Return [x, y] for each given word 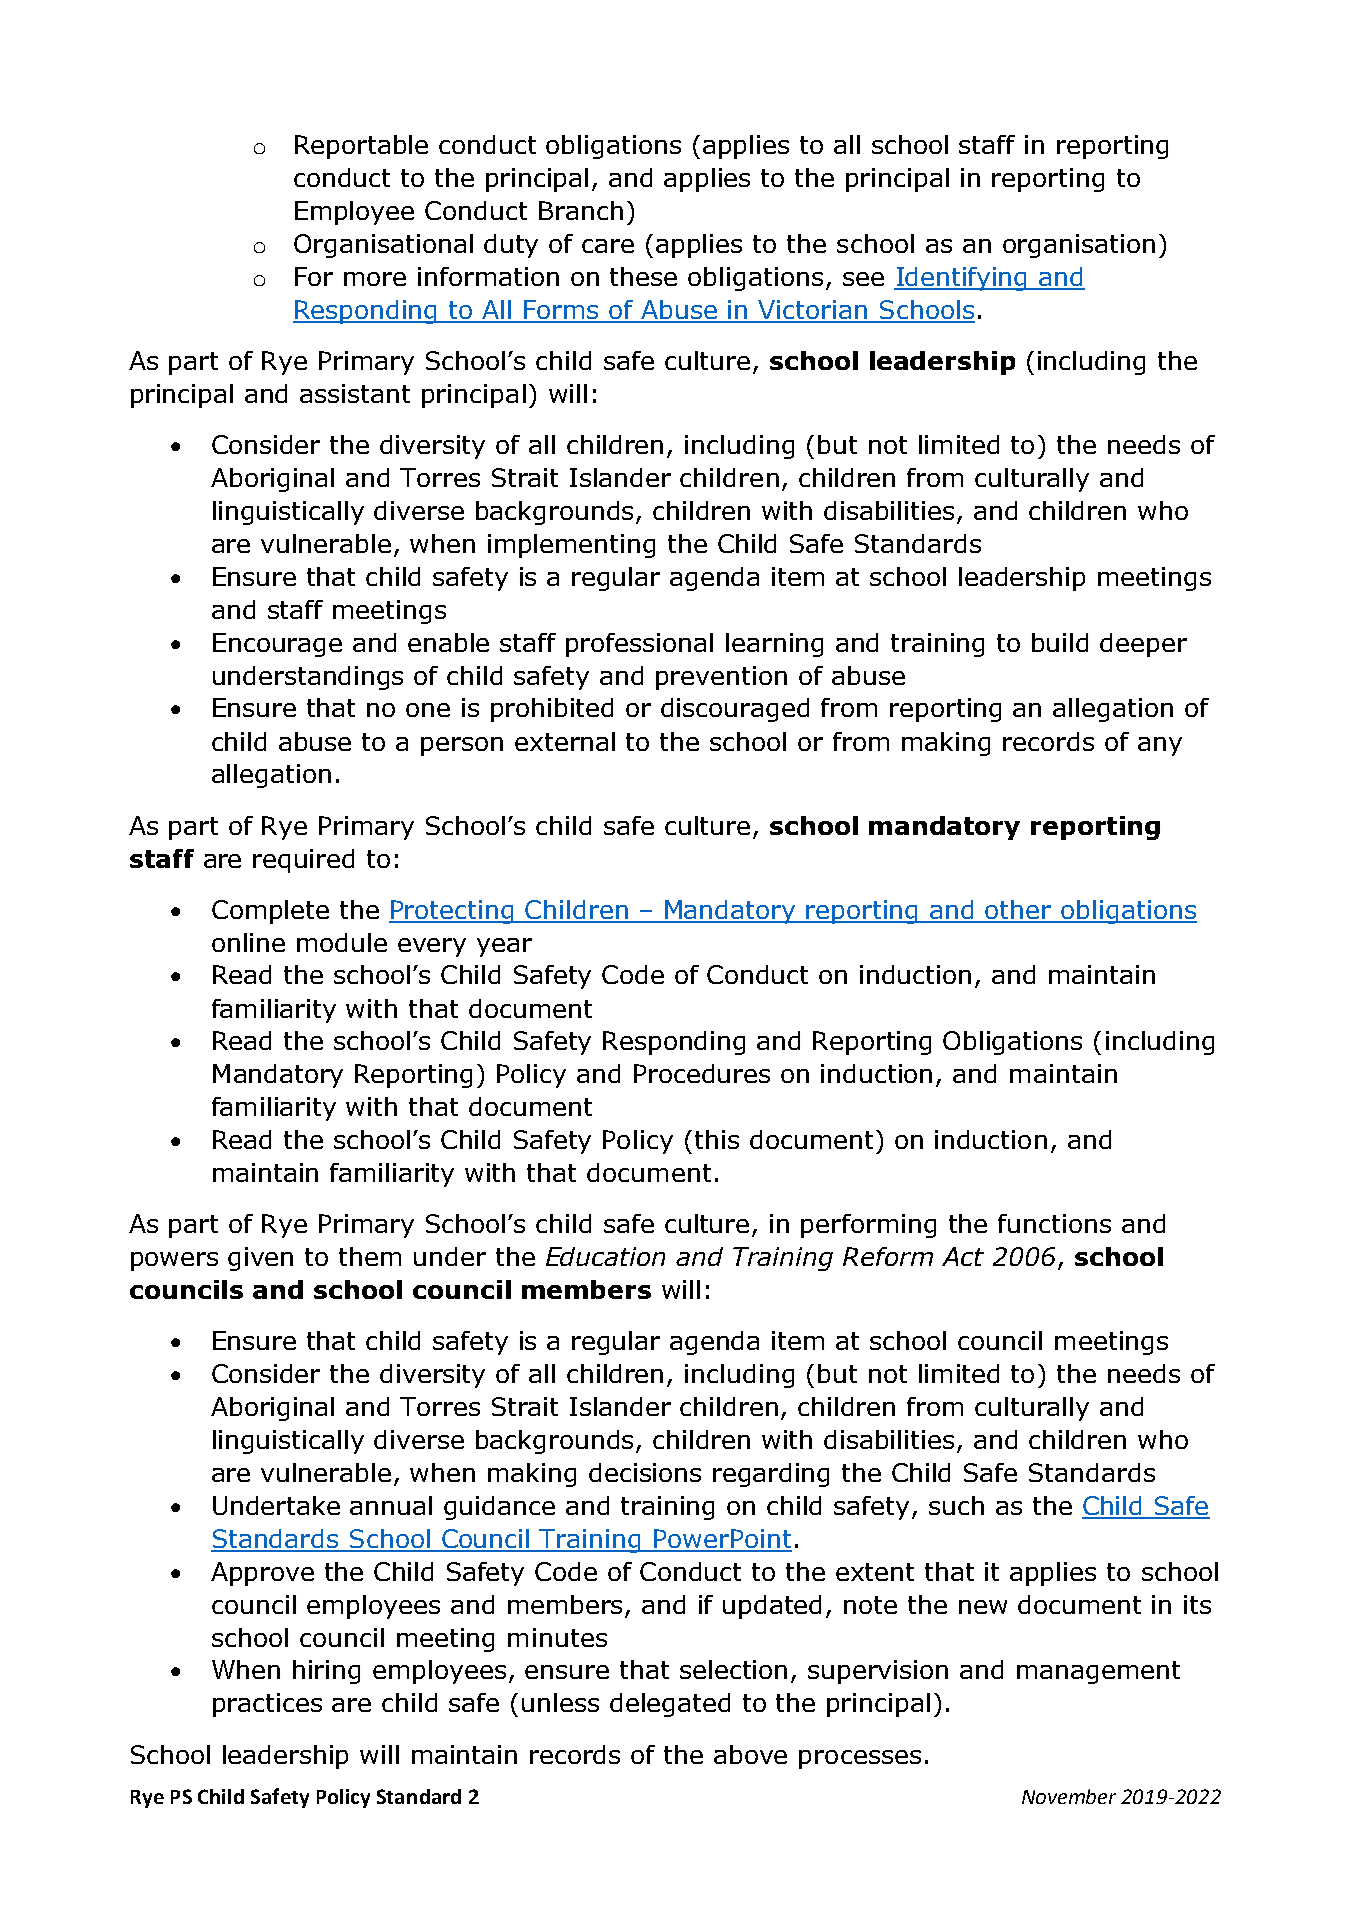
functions [1054, 1223]
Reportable [361, 147]
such [956, 1505]
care [608, 246]
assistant [355, 393]
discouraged [735, 710]
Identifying [962, 279]
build [1060, 642]
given [260, 1259]
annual [391, 1505]
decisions [645, 1472]
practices [267, 1705]
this [717, 1139]
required [303, 861]
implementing [571, 546]
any [1160, 746]
